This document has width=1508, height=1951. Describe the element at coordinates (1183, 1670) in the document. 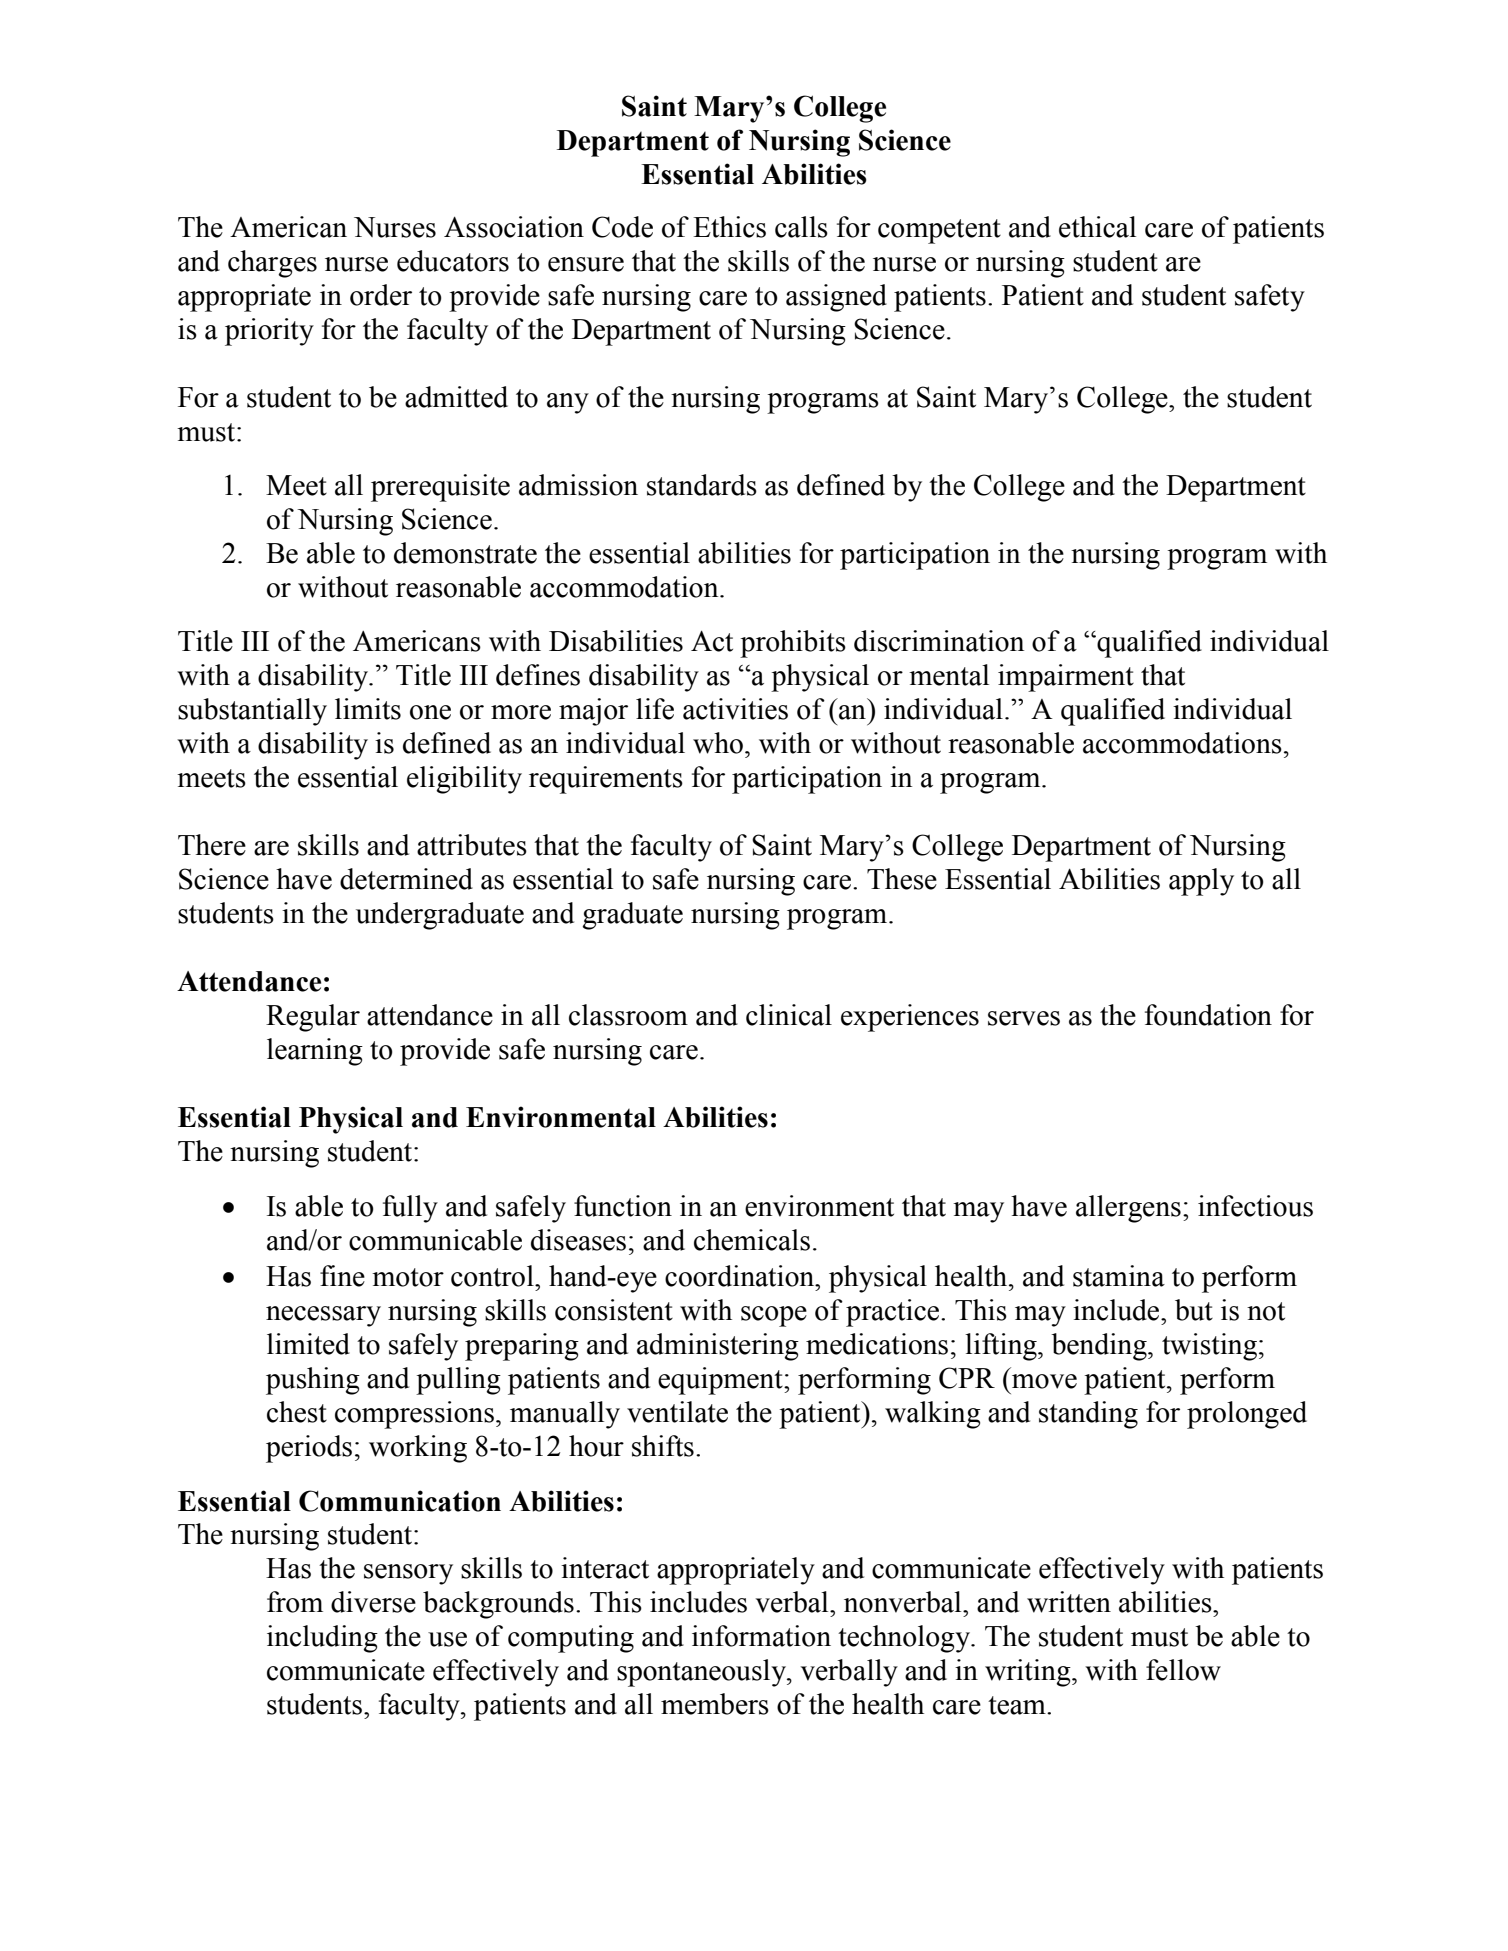

I see `fellow` at that location.
